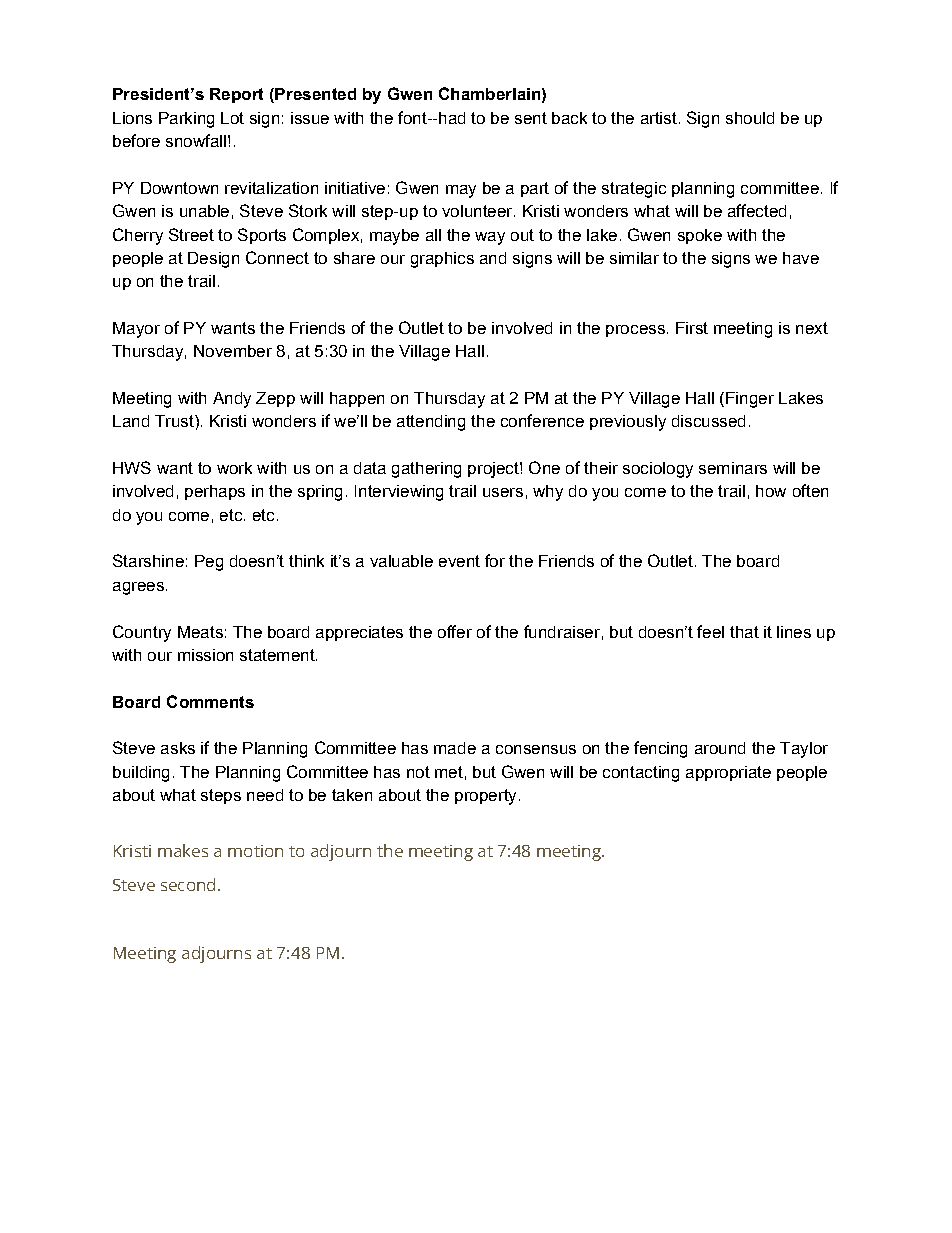 The height and width of the screenshot is (1233, 952). Describe the element at coordinates (200, 632) in the screenshot. I see `Meats` at that location.
